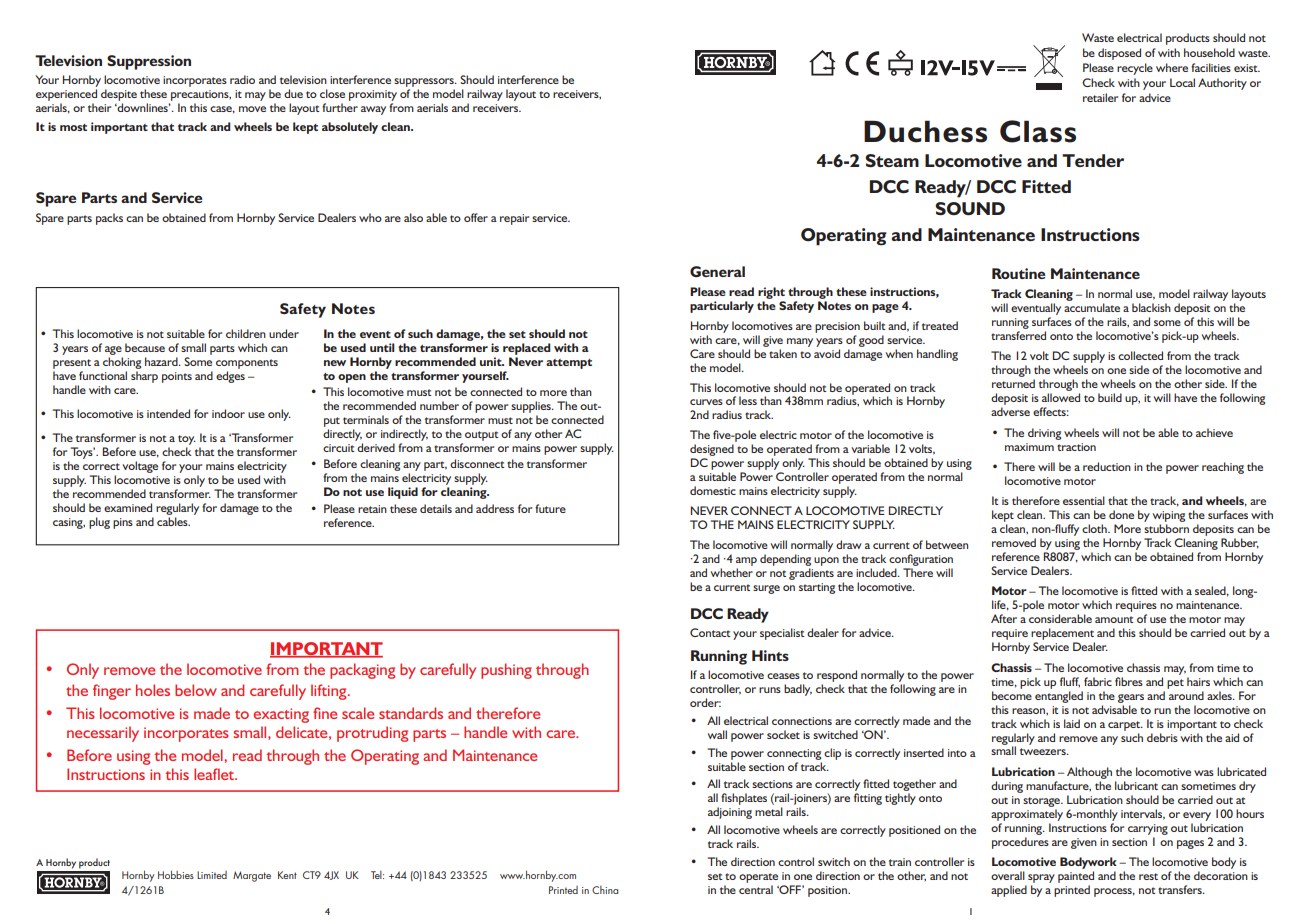 This image has width=1308, height=924. Describe the element at coordinates (1135, 69) in the image. I see `recycle` at that location.
